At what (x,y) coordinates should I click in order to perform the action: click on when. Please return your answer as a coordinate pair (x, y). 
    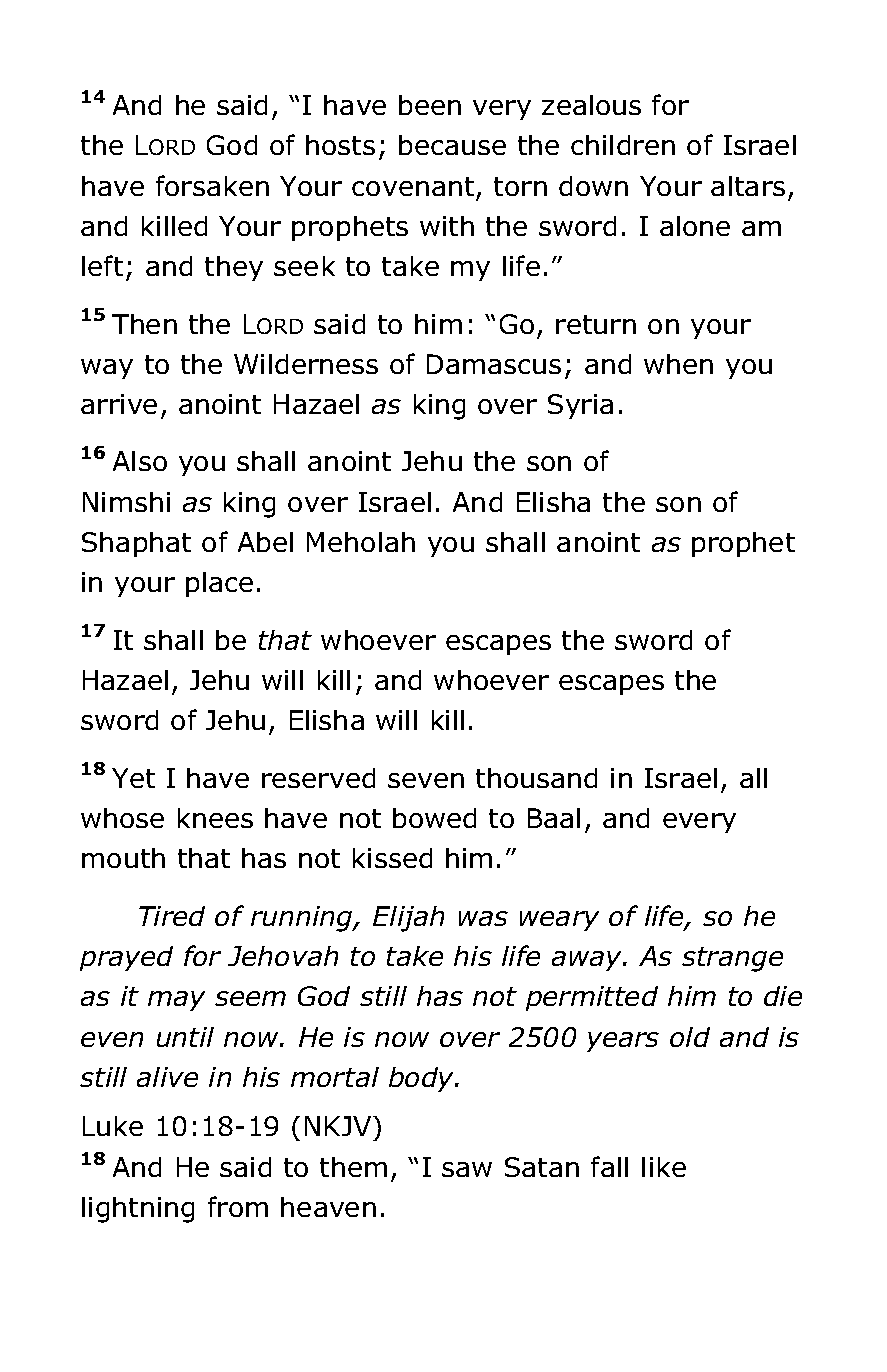
    Looking at the image, I should click on (678, 364).
